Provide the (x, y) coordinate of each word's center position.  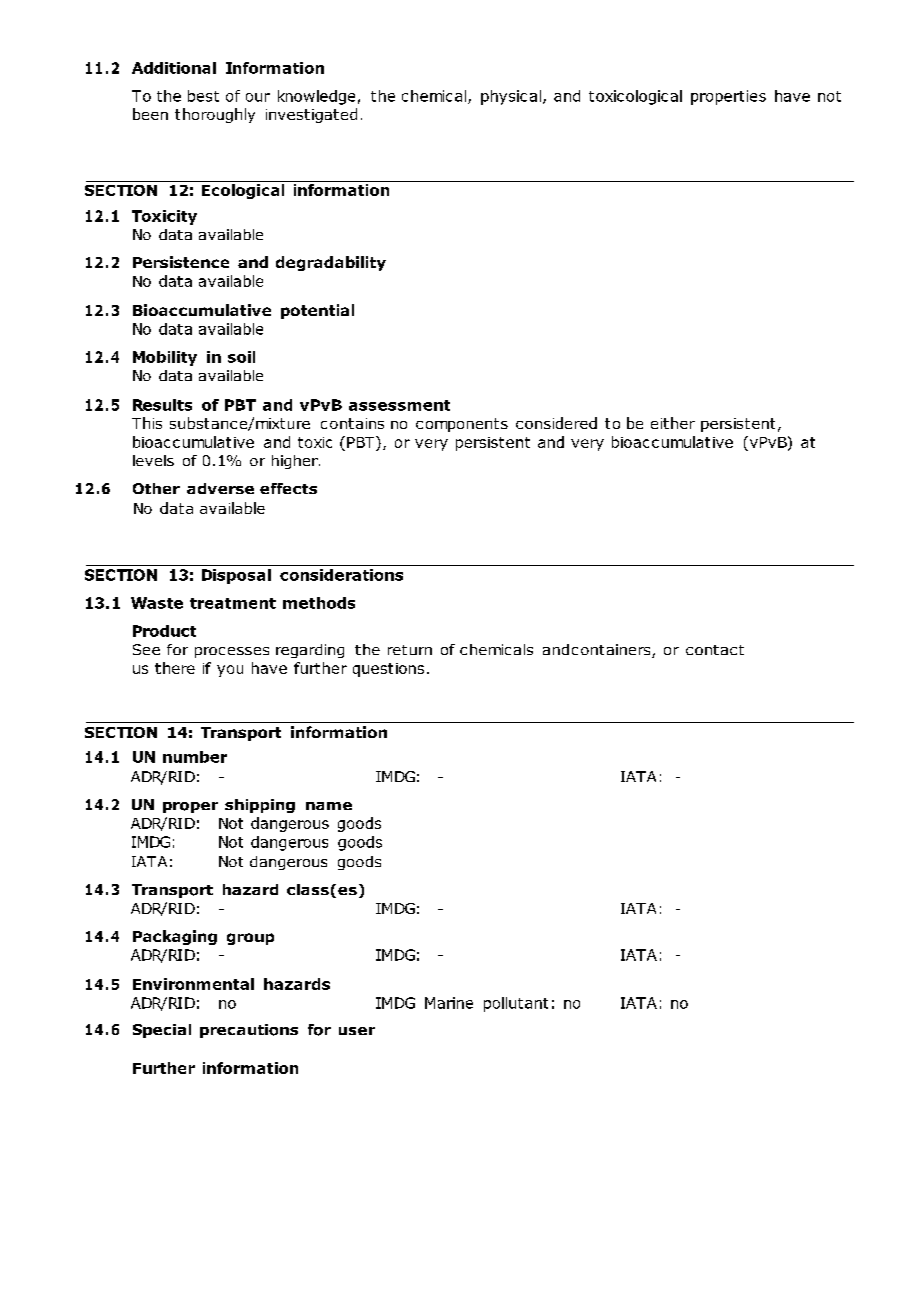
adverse (220, 488)
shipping (260, 806)
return (410, 650)
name (329, 806)
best (203, 96)
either (673, 423)
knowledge (316, 97)
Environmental (193, 984)
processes (232, 652)
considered (556, 423)
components (462, 425)
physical (511, 97)
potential (317, 311)
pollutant (516, 1004)
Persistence (181, 262)
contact (715, 650)
